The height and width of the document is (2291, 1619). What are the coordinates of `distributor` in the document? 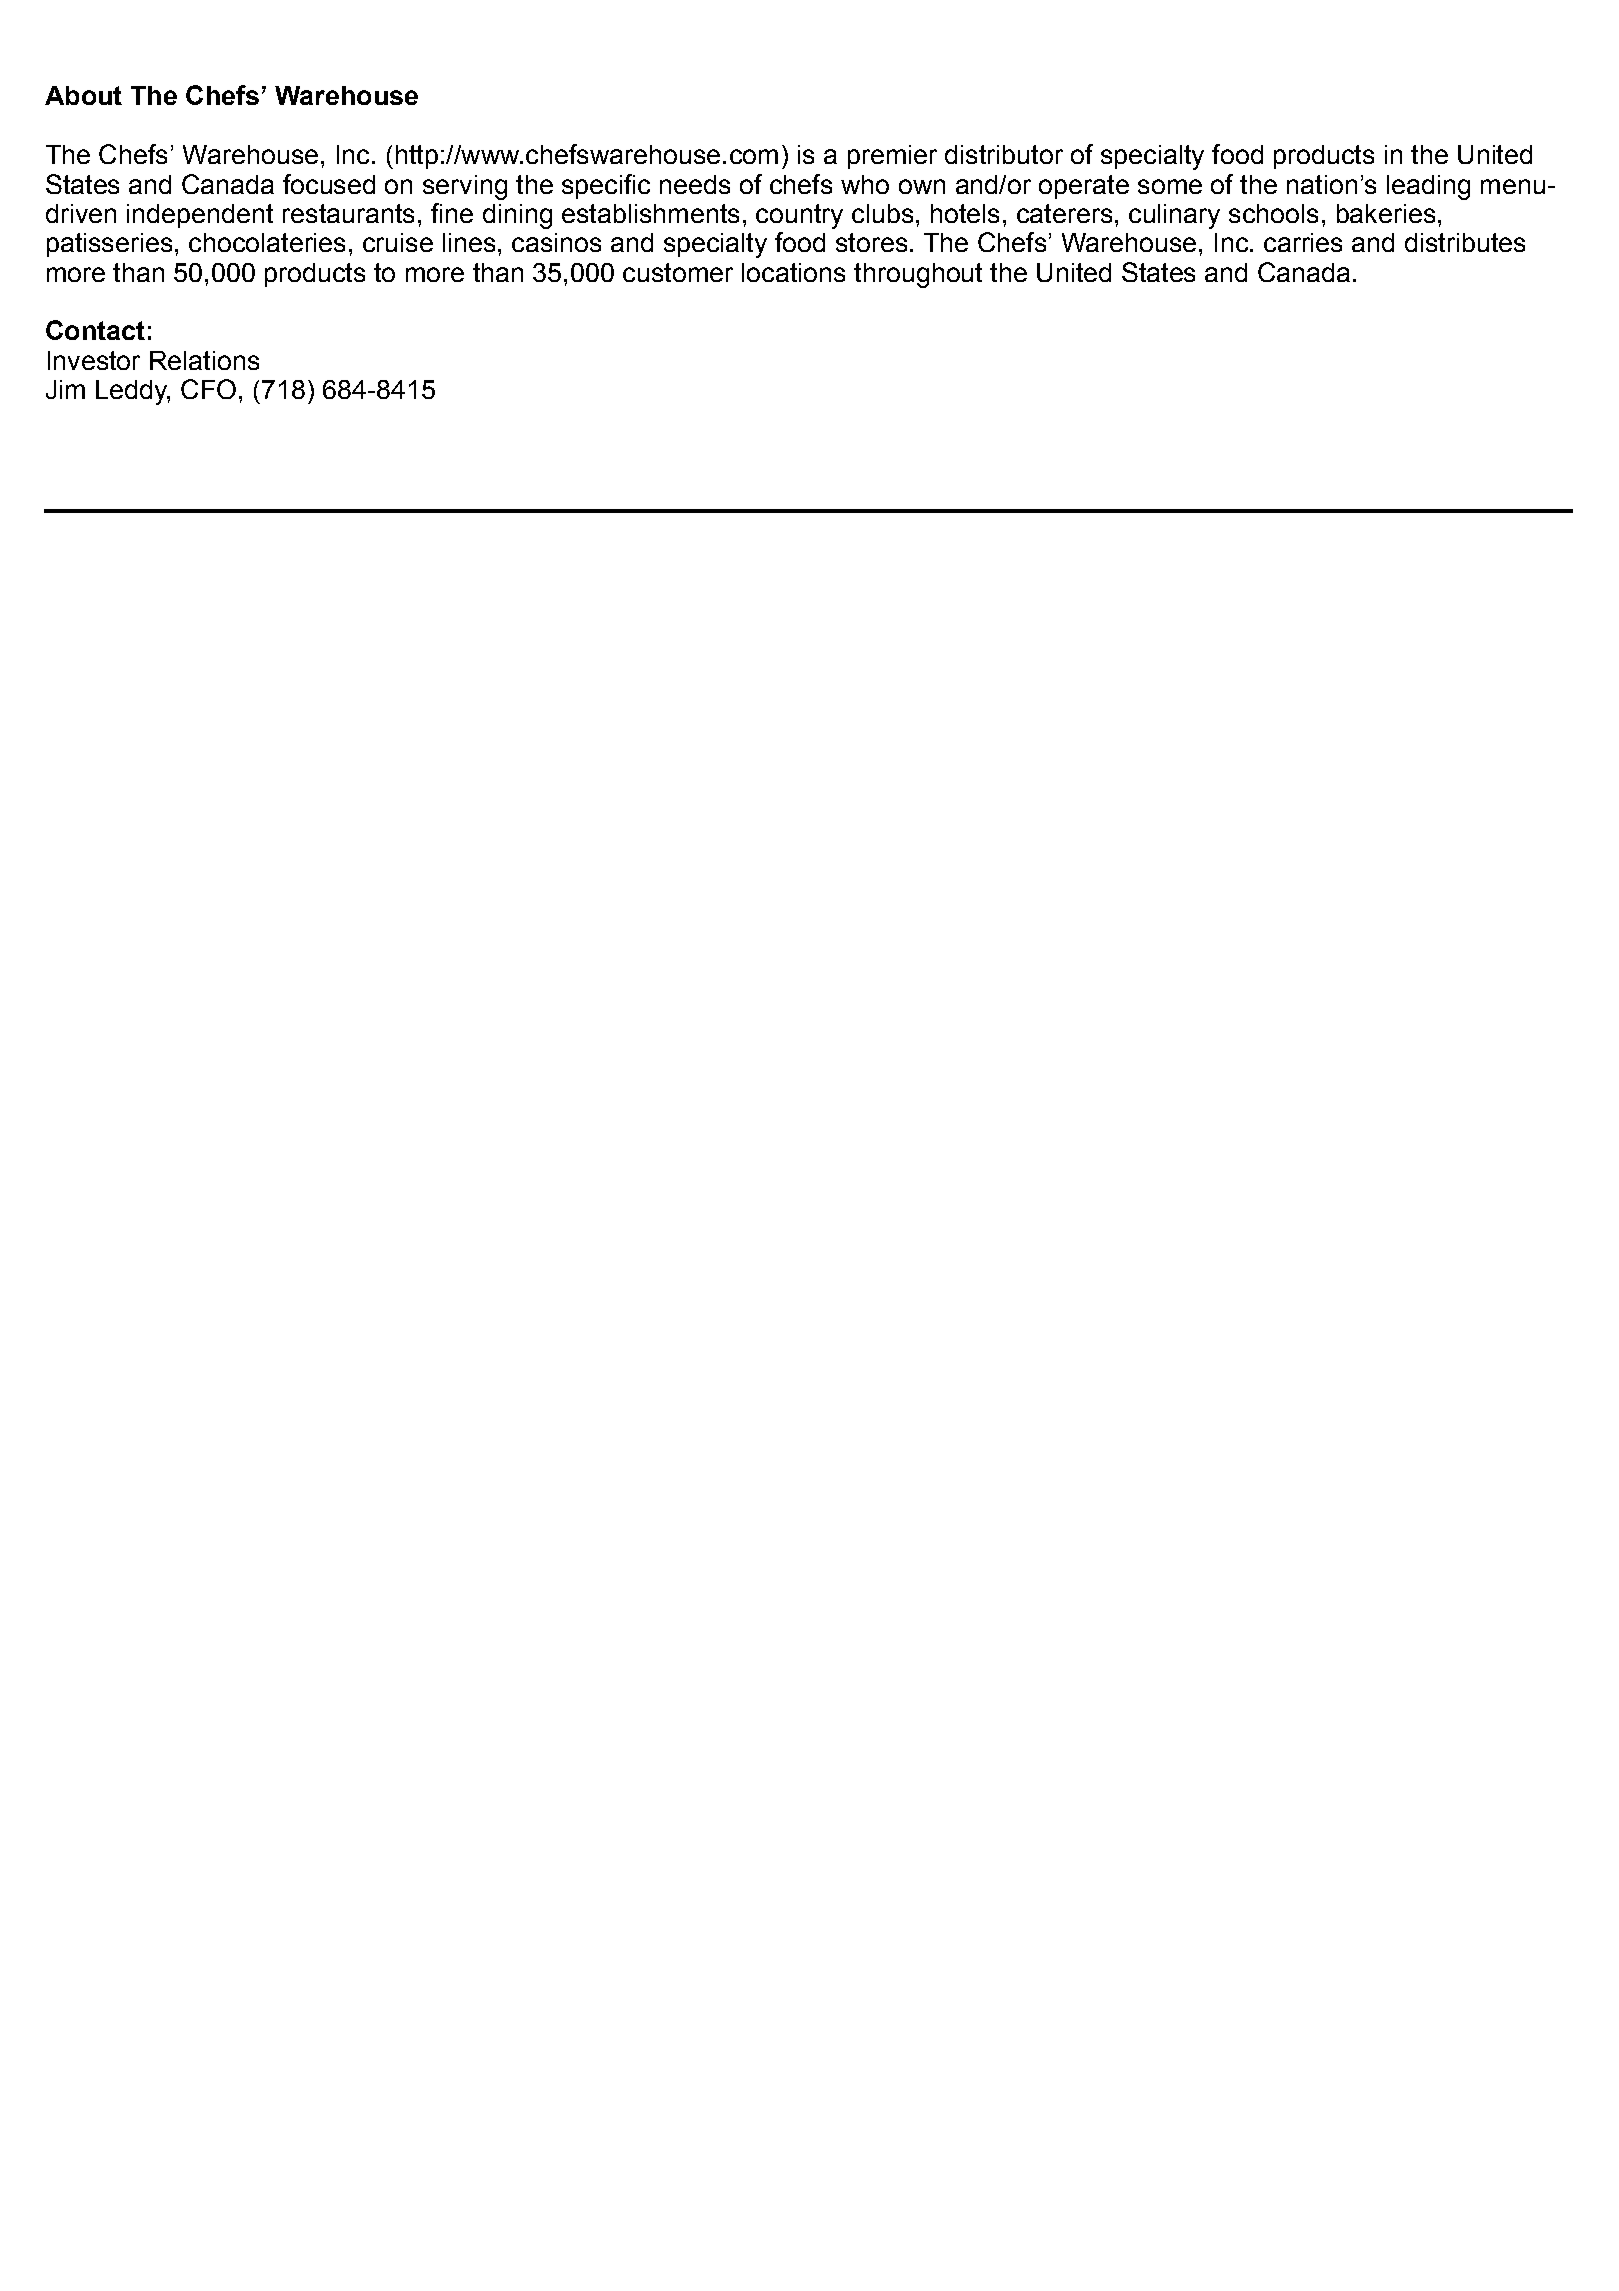 It's located at (1004, 154).
